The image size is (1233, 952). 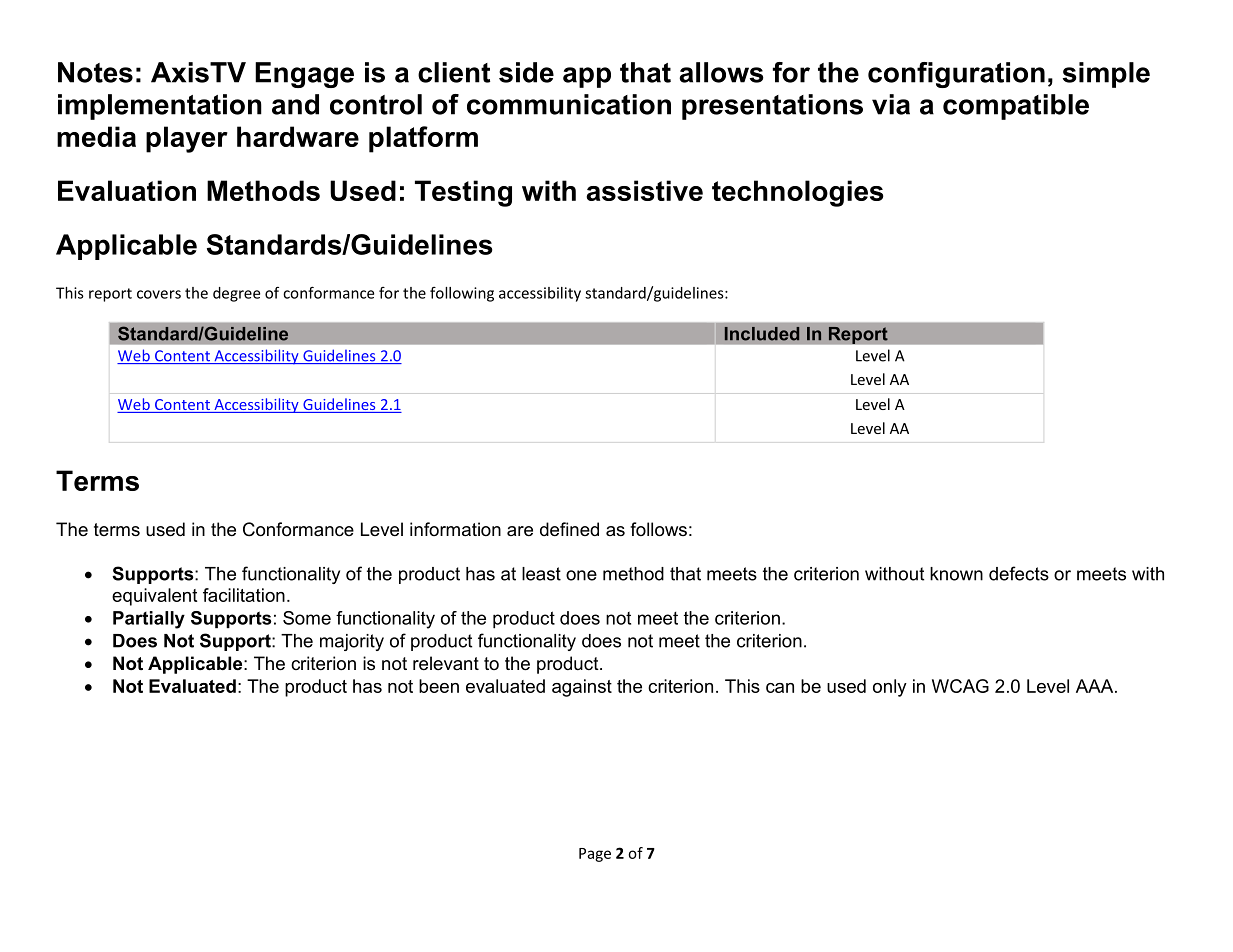 What do you see at coordinates (762, 334) in the screenshot?
I see `Included` at bounding box center [762, 334].
